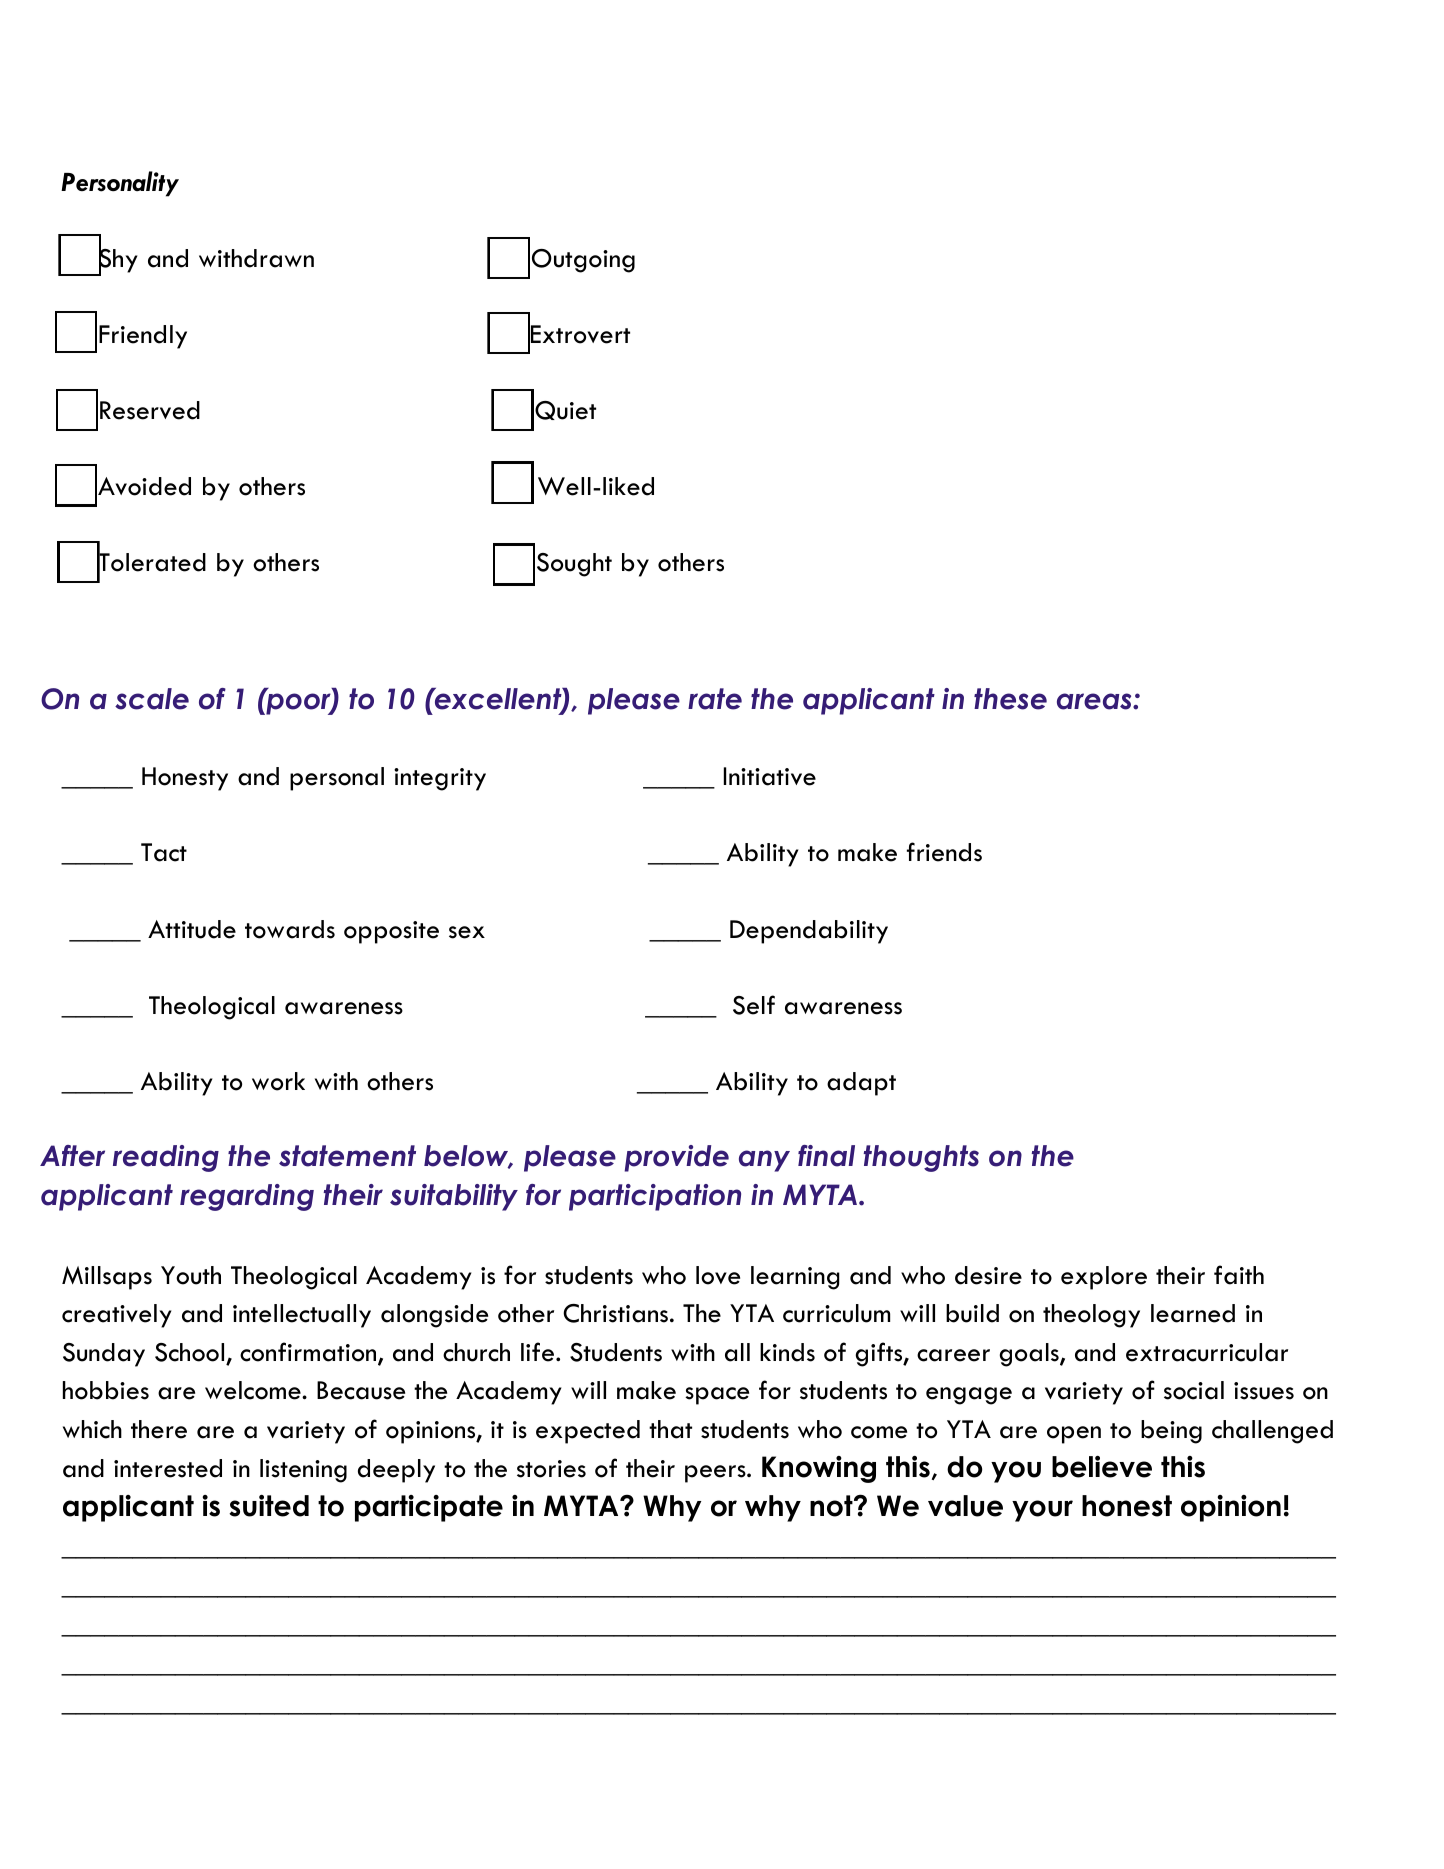 Image resolution: width=1444 pixels, height=1869 pixels. I want to click on Tact, so click(164, 852).
